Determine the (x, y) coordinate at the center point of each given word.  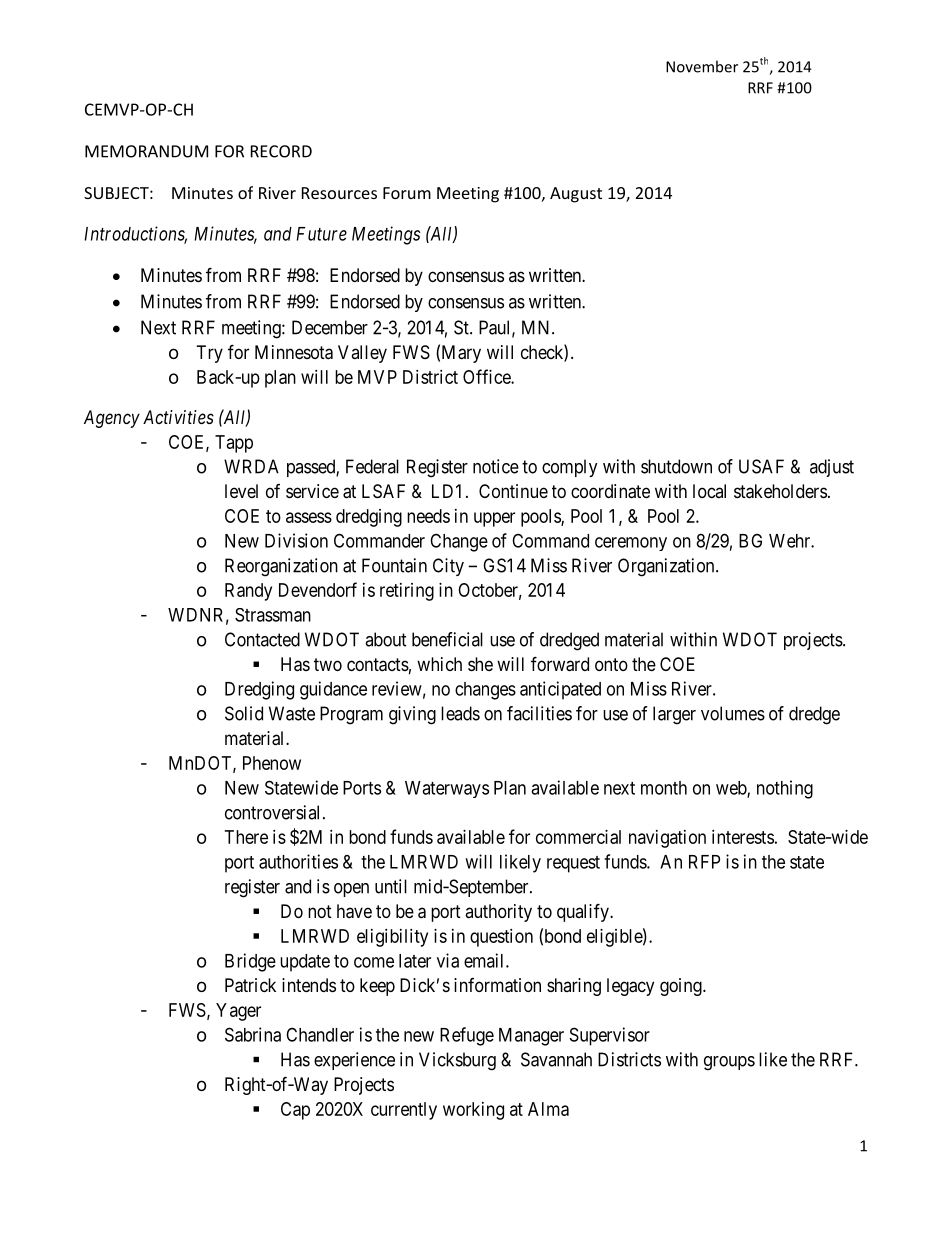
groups (729, 1063)
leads (460, 713)
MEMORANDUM (146, 151)
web (732, 789)
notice (496, 466)
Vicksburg (457, 1061)
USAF (761, 466)
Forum (407, 193)
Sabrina (253, 1034)
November (702, 66)
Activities (178, 417)
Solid (244, 713)
